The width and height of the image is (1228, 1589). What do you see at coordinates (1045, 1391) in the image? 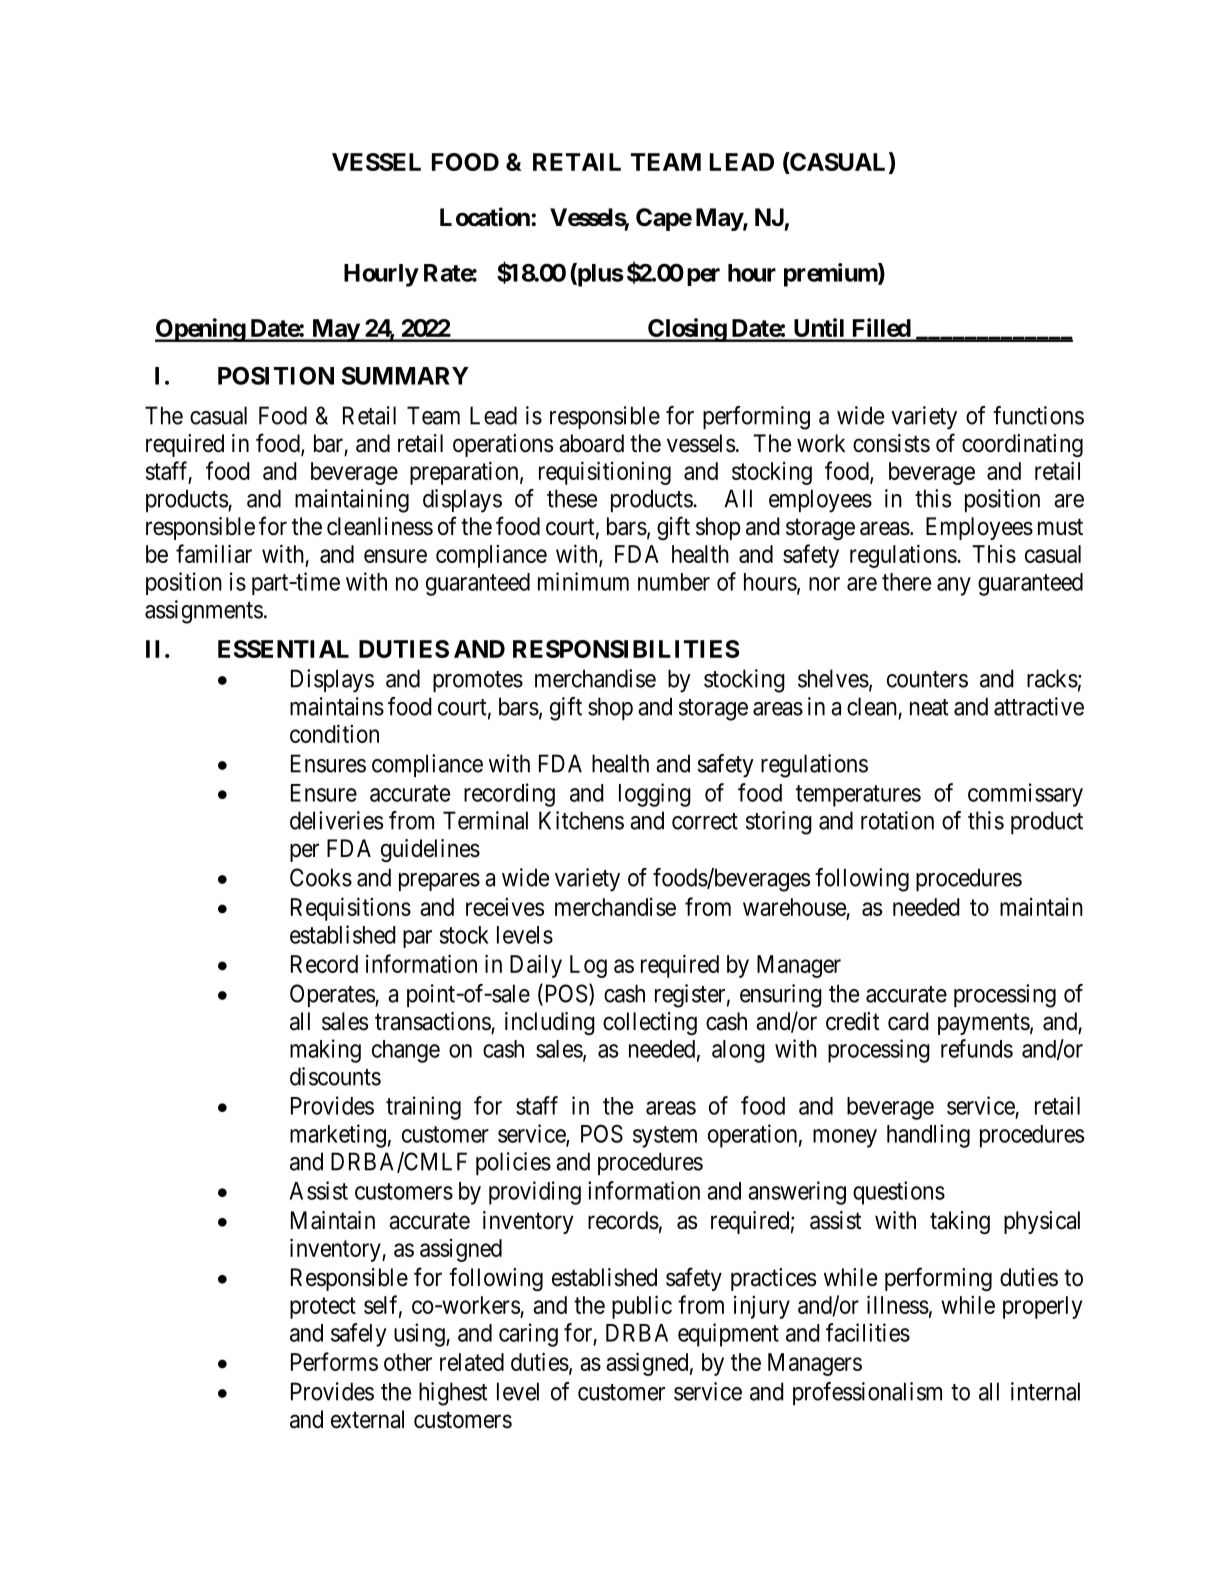
I see `internal` at bounding box center [1045, 1391].
